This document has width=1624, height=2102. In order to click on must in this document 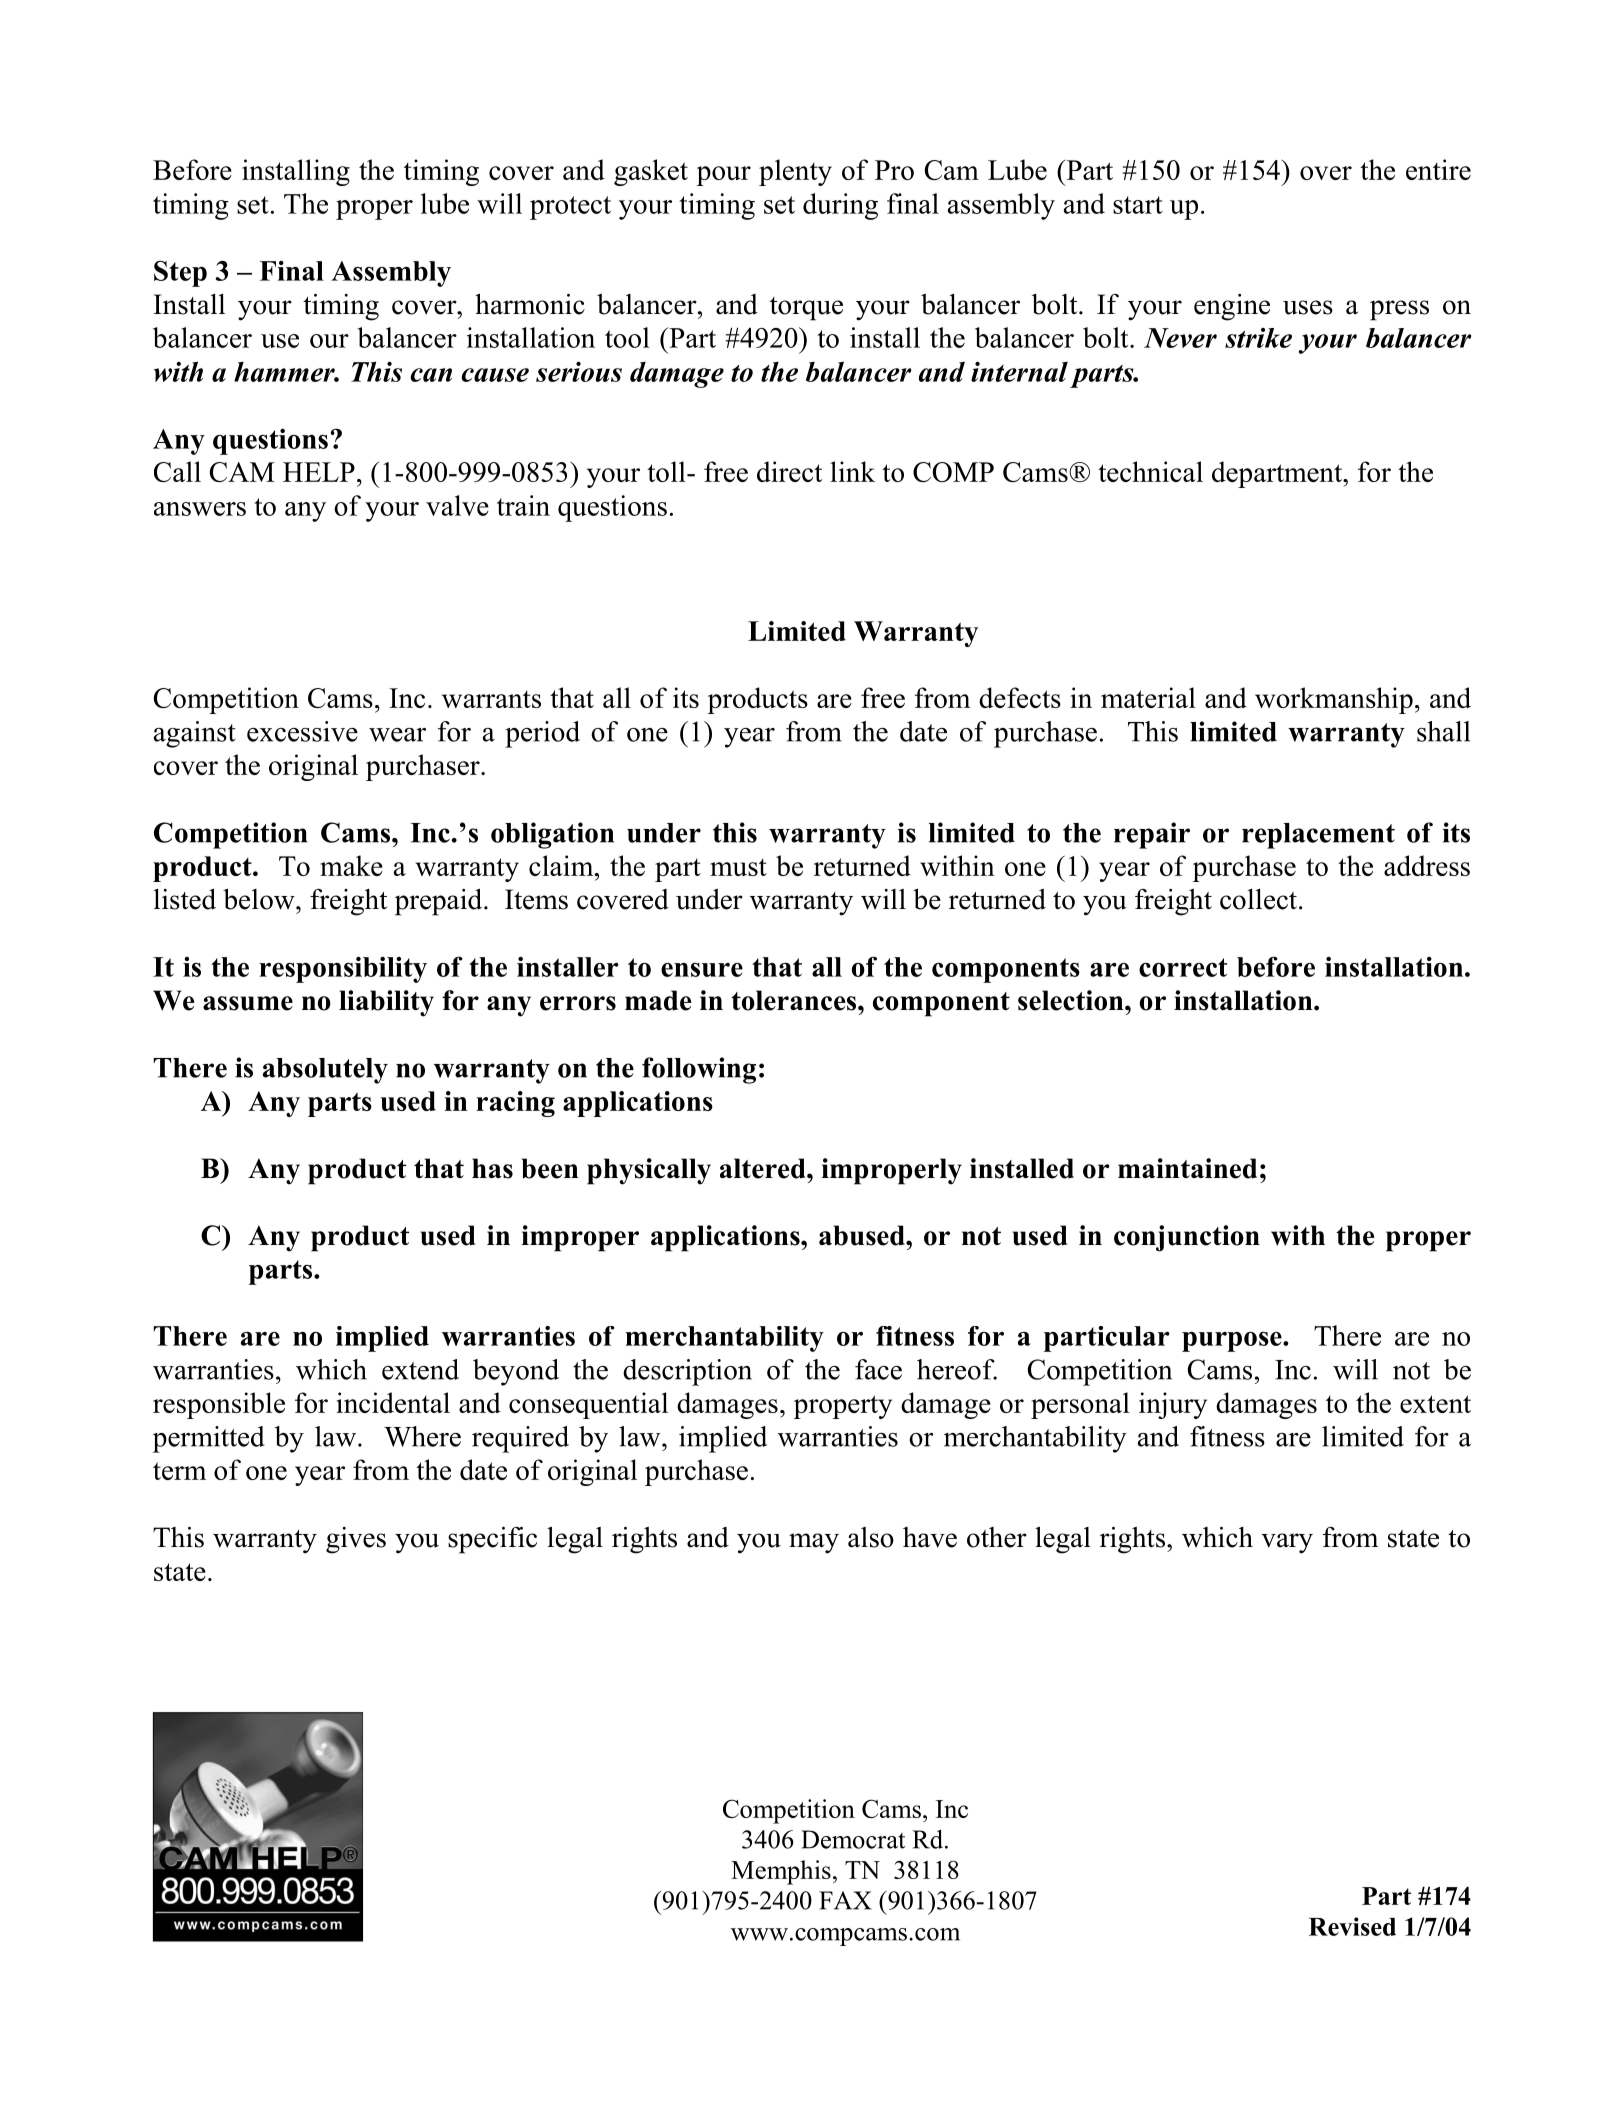, I will do `click(738, 867)`.
